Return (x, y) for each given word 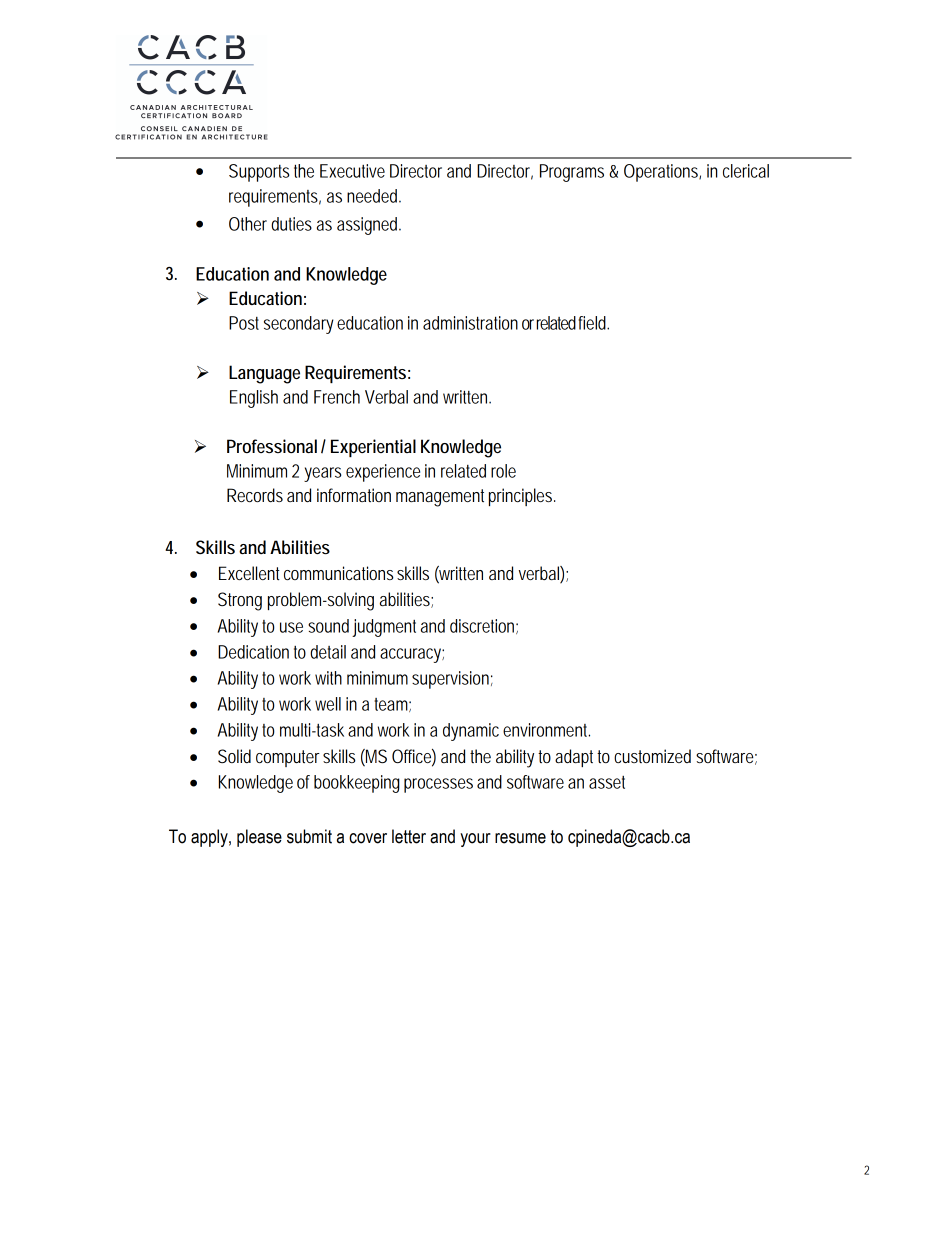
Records (255, 495)
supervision (452, 680)
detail (328, 652)
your (475, 840)
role (503, 471)
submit (309, 836)
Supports (259, 173)
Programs (572, 173)
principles (522, 497)
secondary (299, 325)
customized (652, 756)
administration (470, 323)
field (593, 323)
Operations (662, 173)
